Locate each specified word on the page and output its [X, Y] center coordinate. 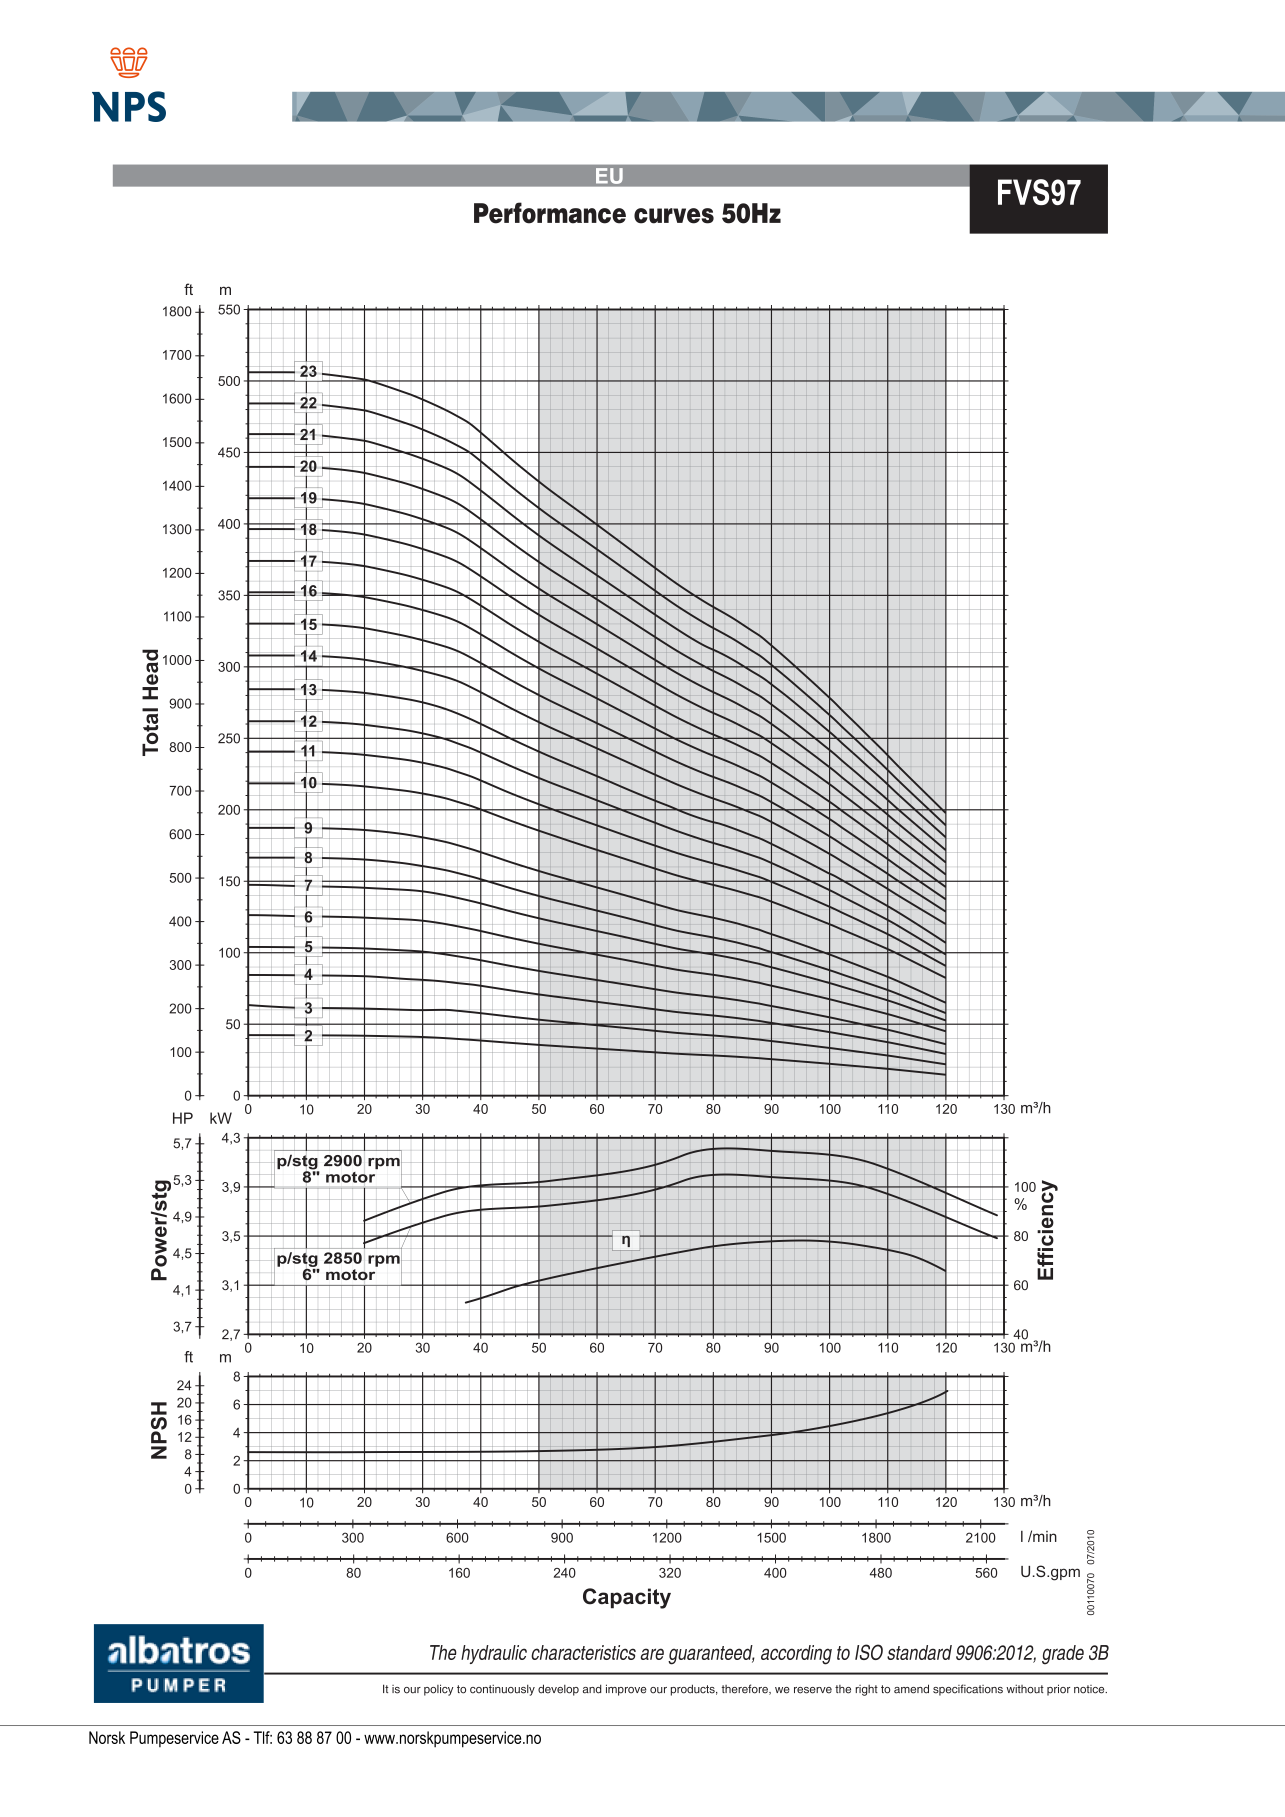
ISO [869, 1652]
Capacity [627, 1598]
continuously [502, 1690]
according [796, 1655]
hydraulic [494, 1654]
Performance [550, 213]
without [1025, 1689]
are [652, 1654]
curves [674, 216]
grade [1063, 1655]
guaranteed [711, 1655]
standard [919, 1652]
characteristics [583, 1652]
